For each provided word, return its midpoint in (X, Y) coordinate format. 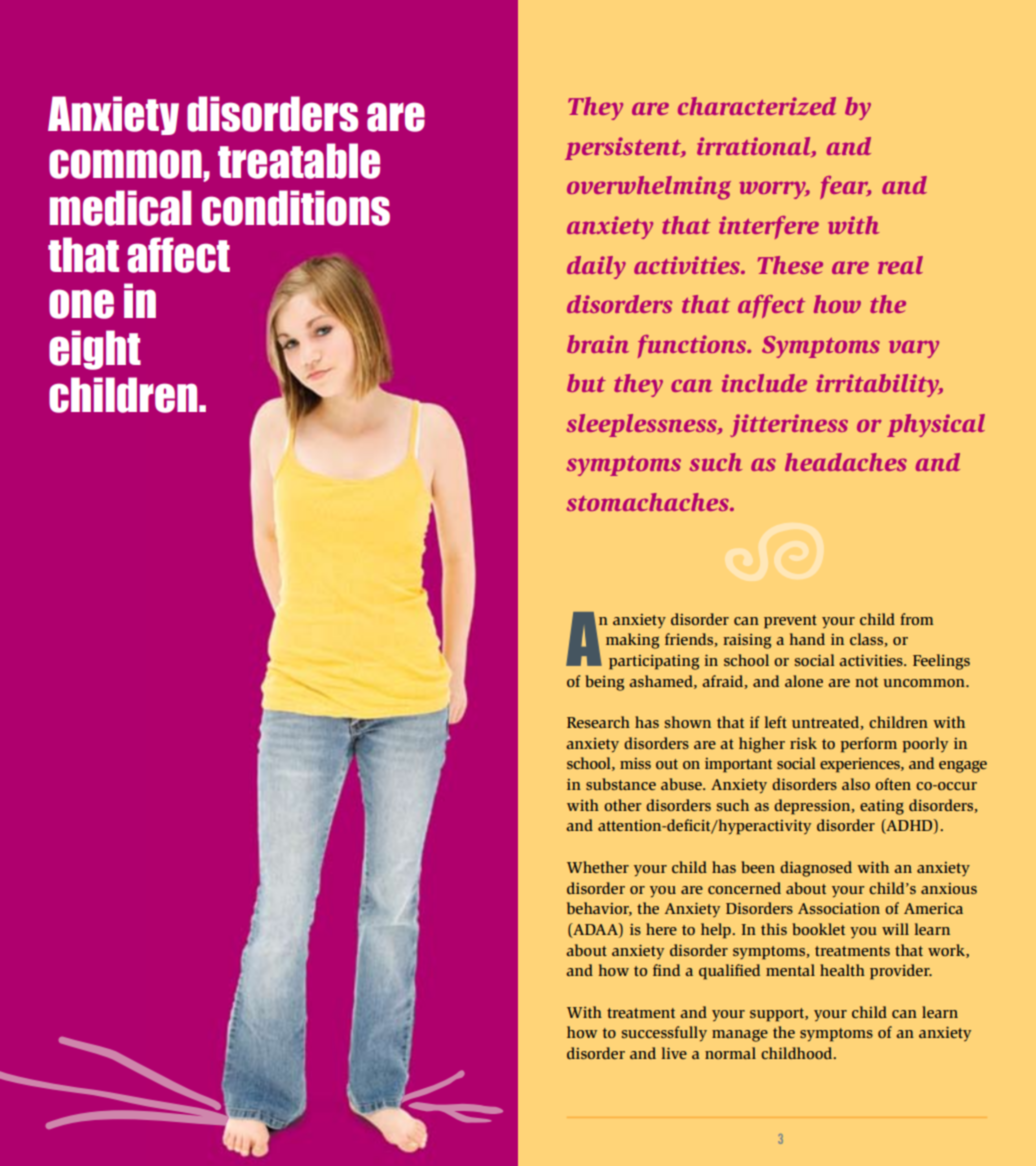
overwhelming (649, 188)
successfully (664, 1033)
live (674, 1053)
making (632, 641)
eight (95, 350)
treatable (299, 161)
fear (845, 187)
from (916, 619)
